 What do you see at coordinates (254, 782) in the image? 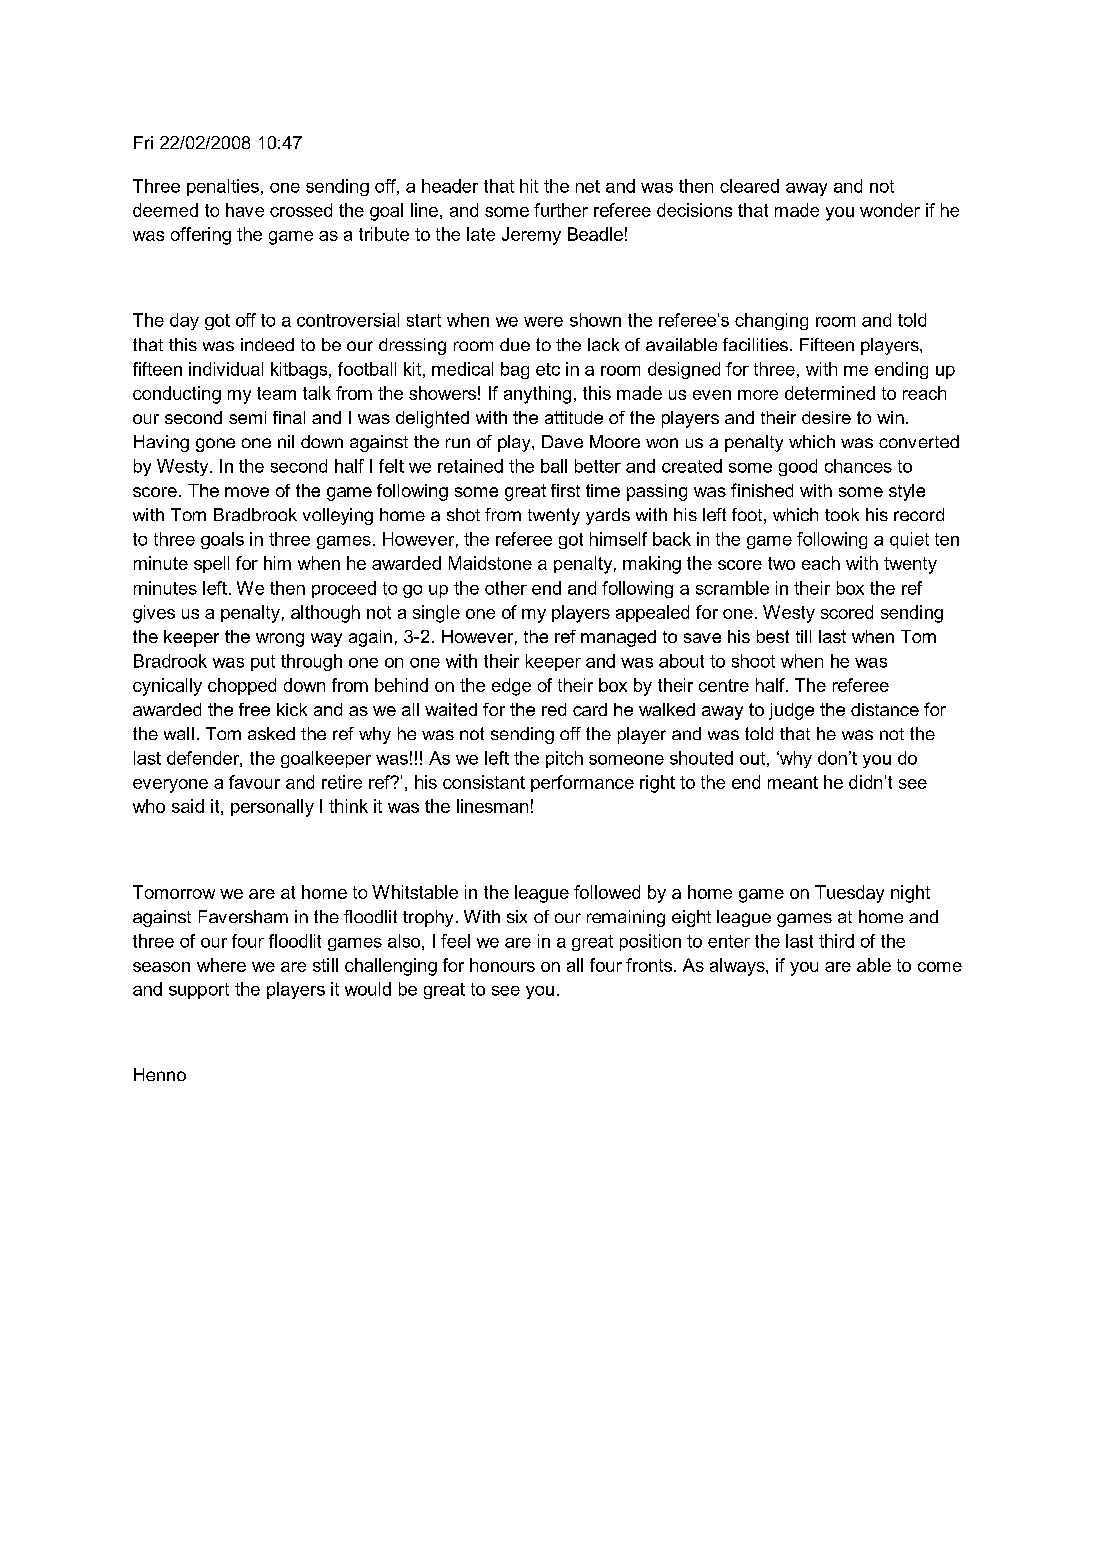
I see `favour` at bounding box center [254, 782].
